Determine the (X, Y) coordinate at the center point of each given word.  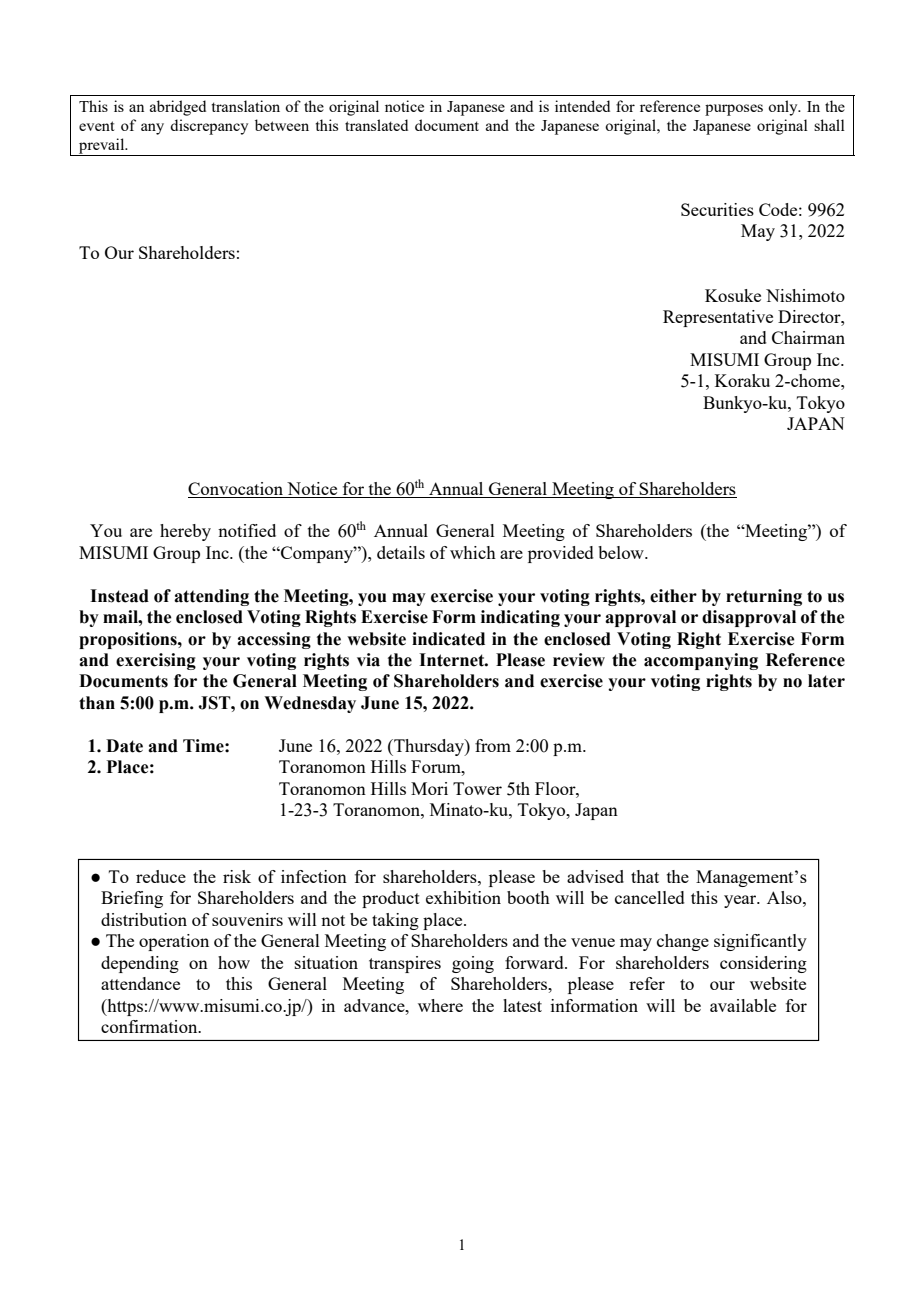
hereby (185, 532)
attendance (140, 983)
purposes (734, 110)
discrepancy (209, 127)
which (473, 552)
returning (764, 597)
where (440, 1005)
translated (376, 125)
